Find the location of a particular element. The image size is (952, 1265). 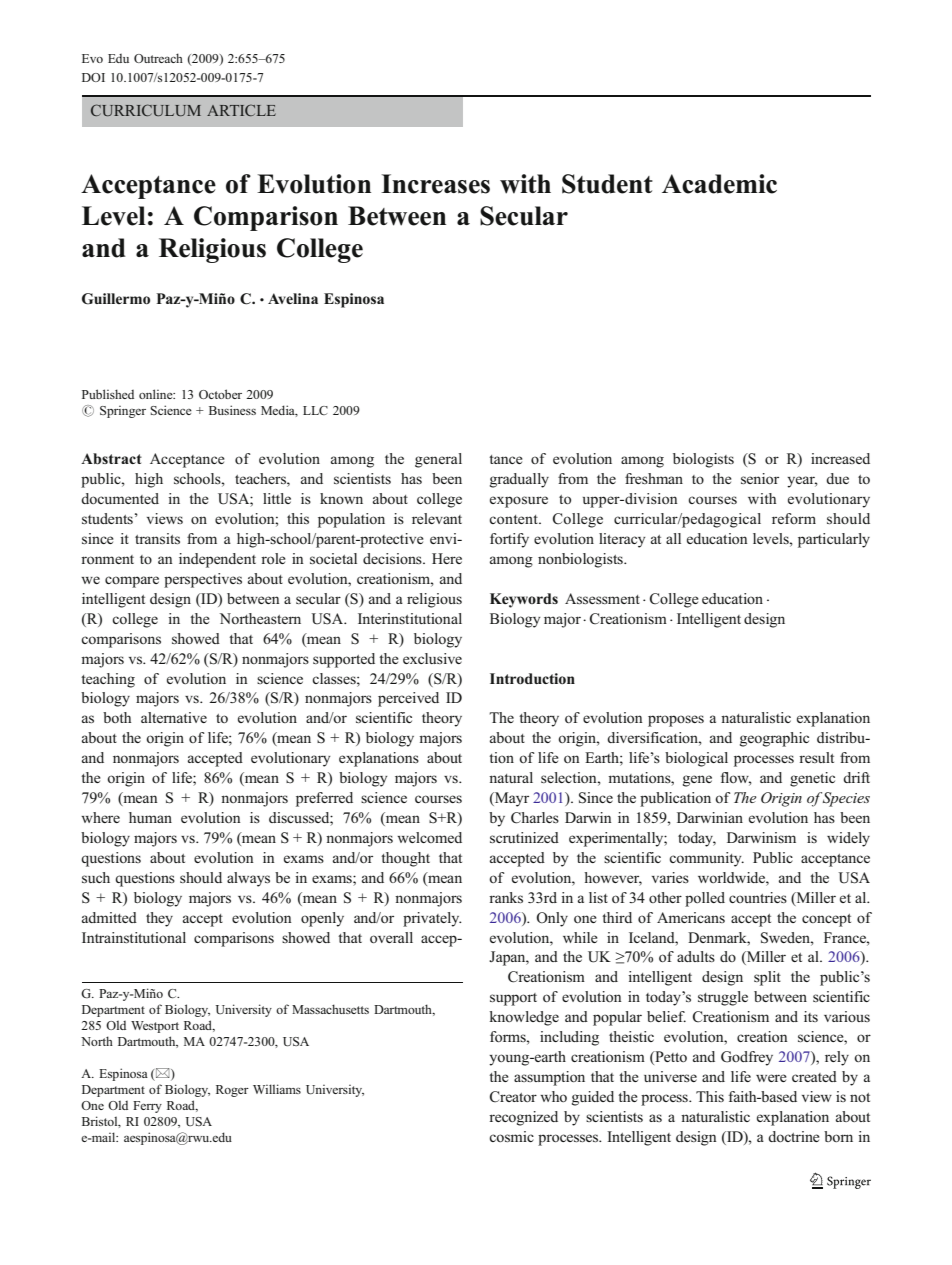

Ferry is located at coordinates (147, 1107).
